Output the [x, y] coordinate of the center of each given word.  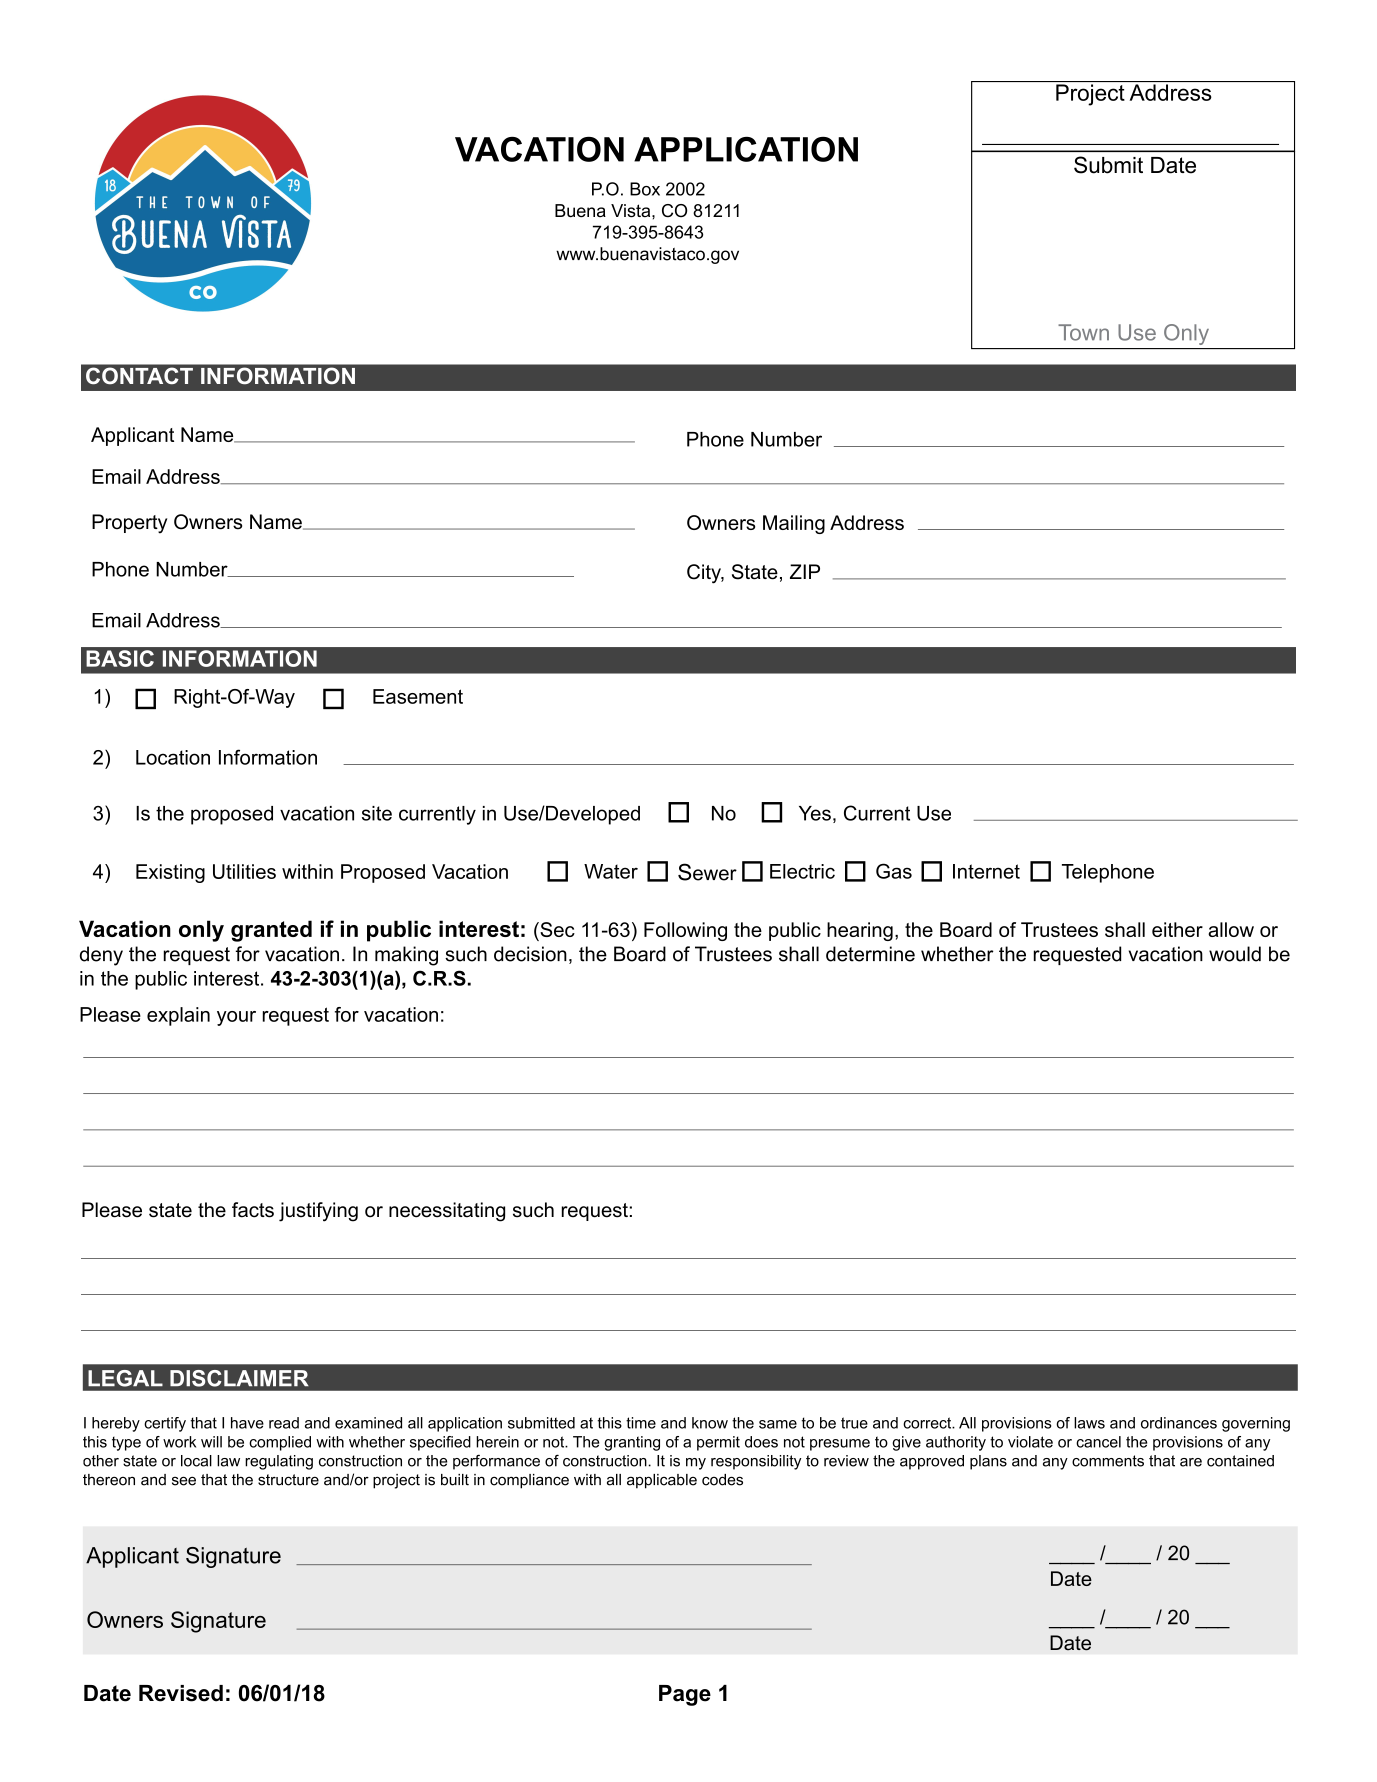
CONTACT [139, 376]
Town [1083, 332]
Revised [181, 1693]
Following [685, 931]
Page [685, 1695]
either [1177, 929]
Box [645, 189]
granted [271, 931]
